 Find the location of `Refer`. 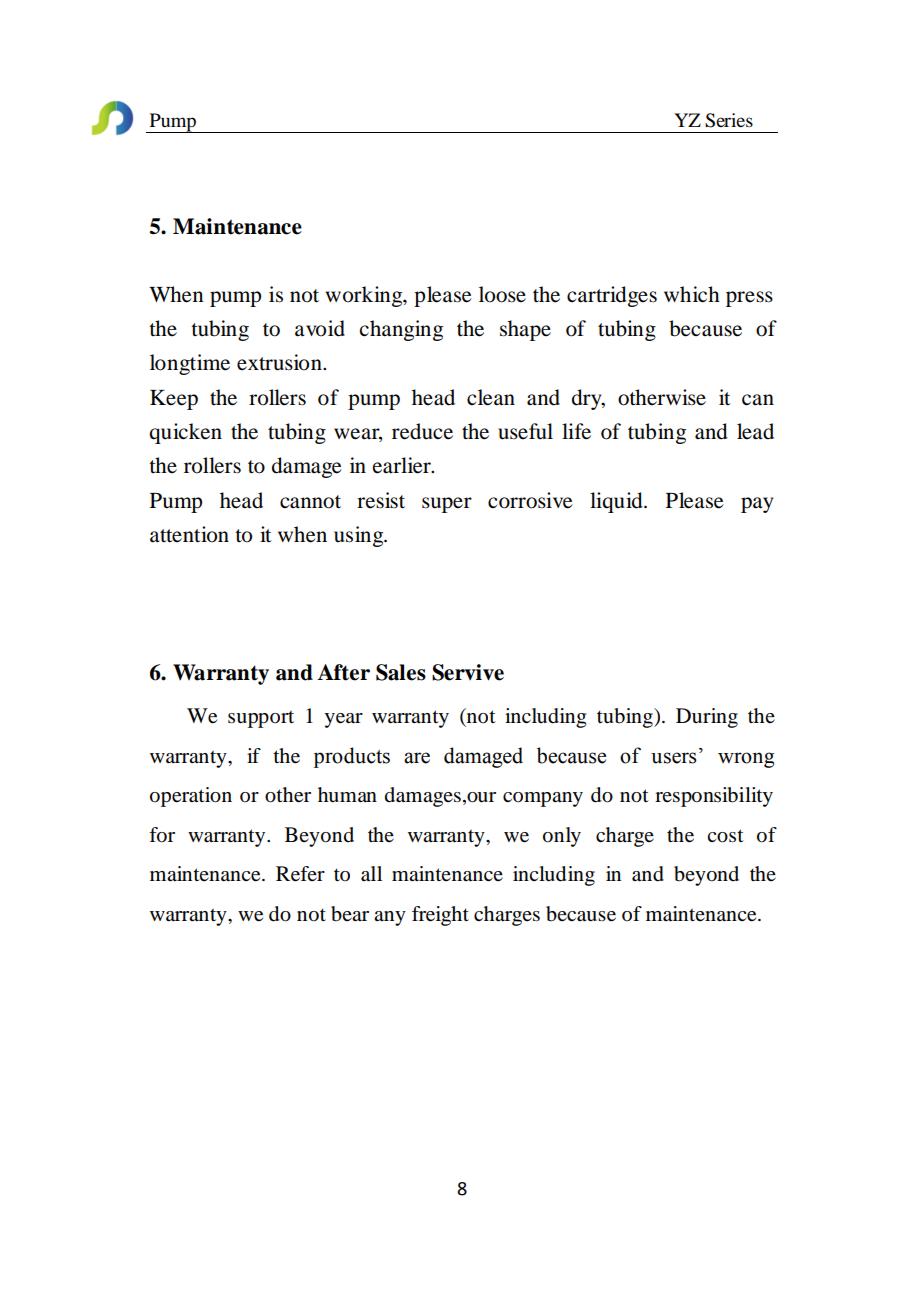

Refer is located at coordinates (300, 874).
